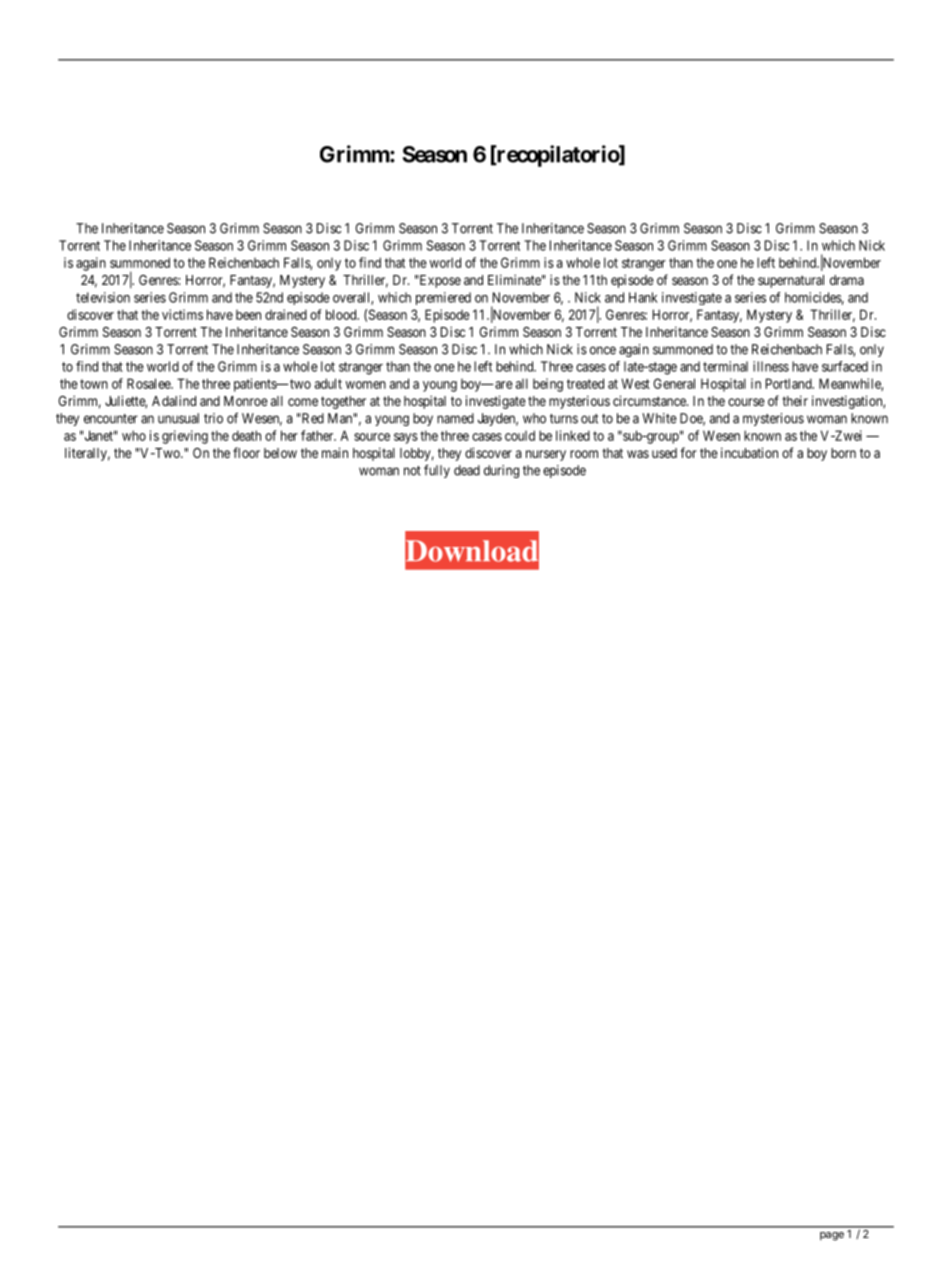 Image resolution: width=952 pixels, height=1266 pixels. Describe the element at coordinates (443, 298) in the document. I see `premiered` at that location.
